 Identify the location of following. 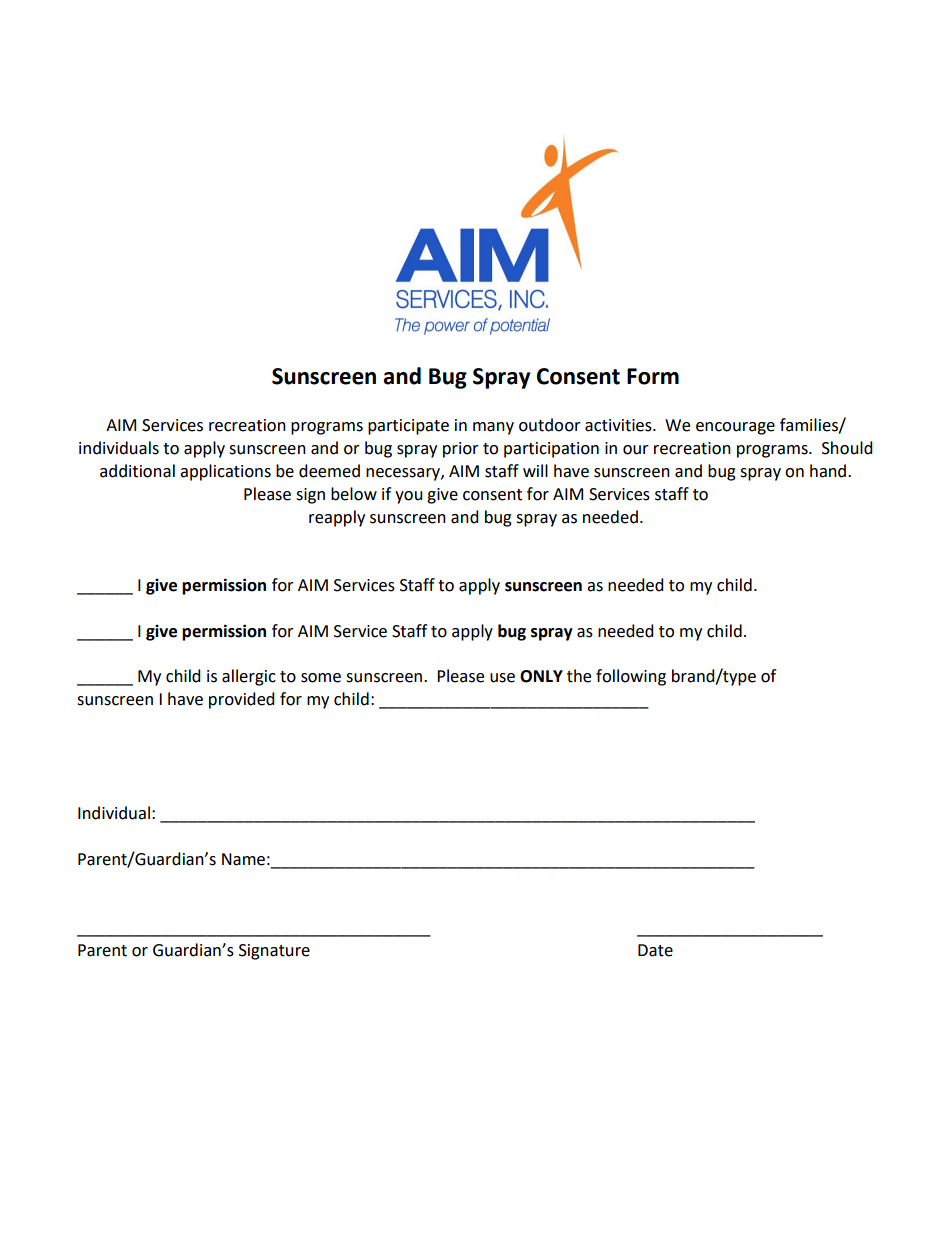
(631, 677).
